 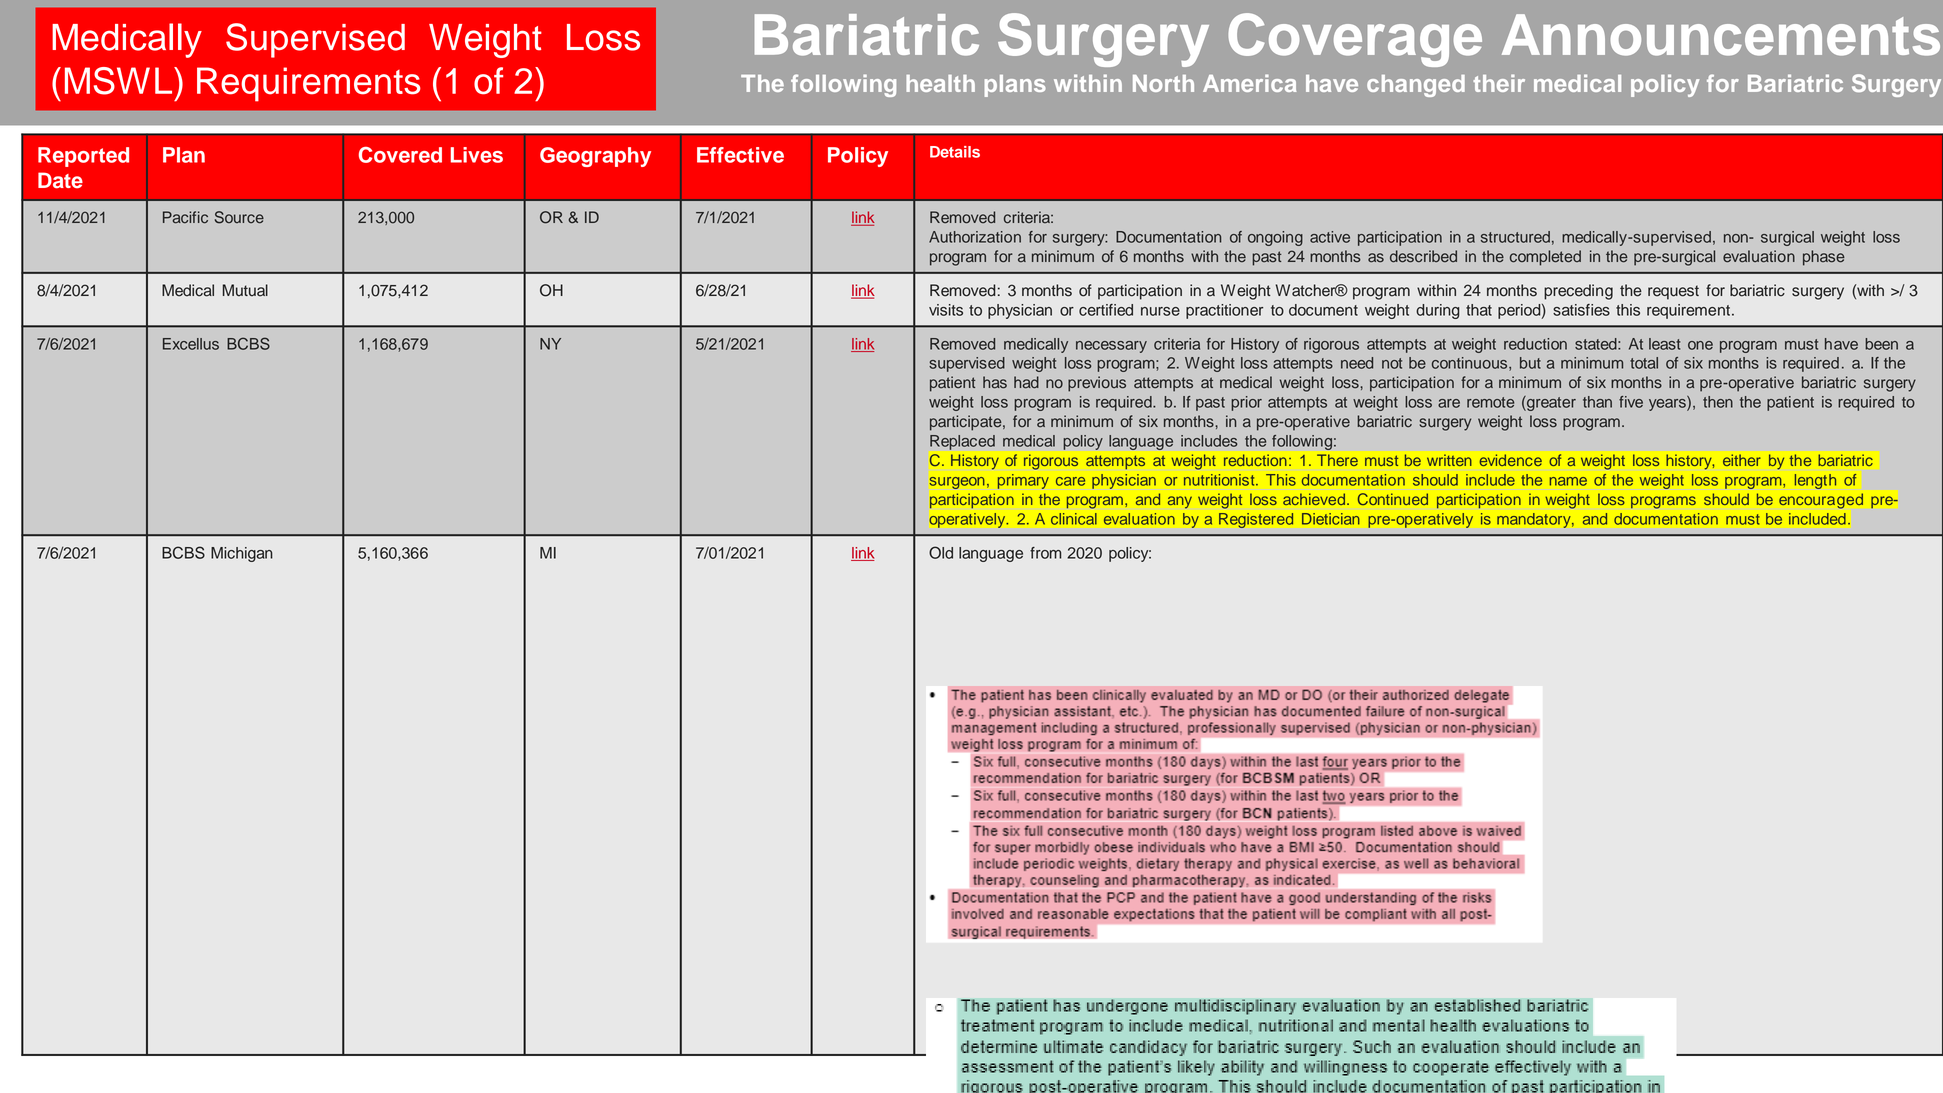 What do you see at coordinates (242, 554) in the screenshot?
I see `Michigan` at bounding box center [242, 554].
